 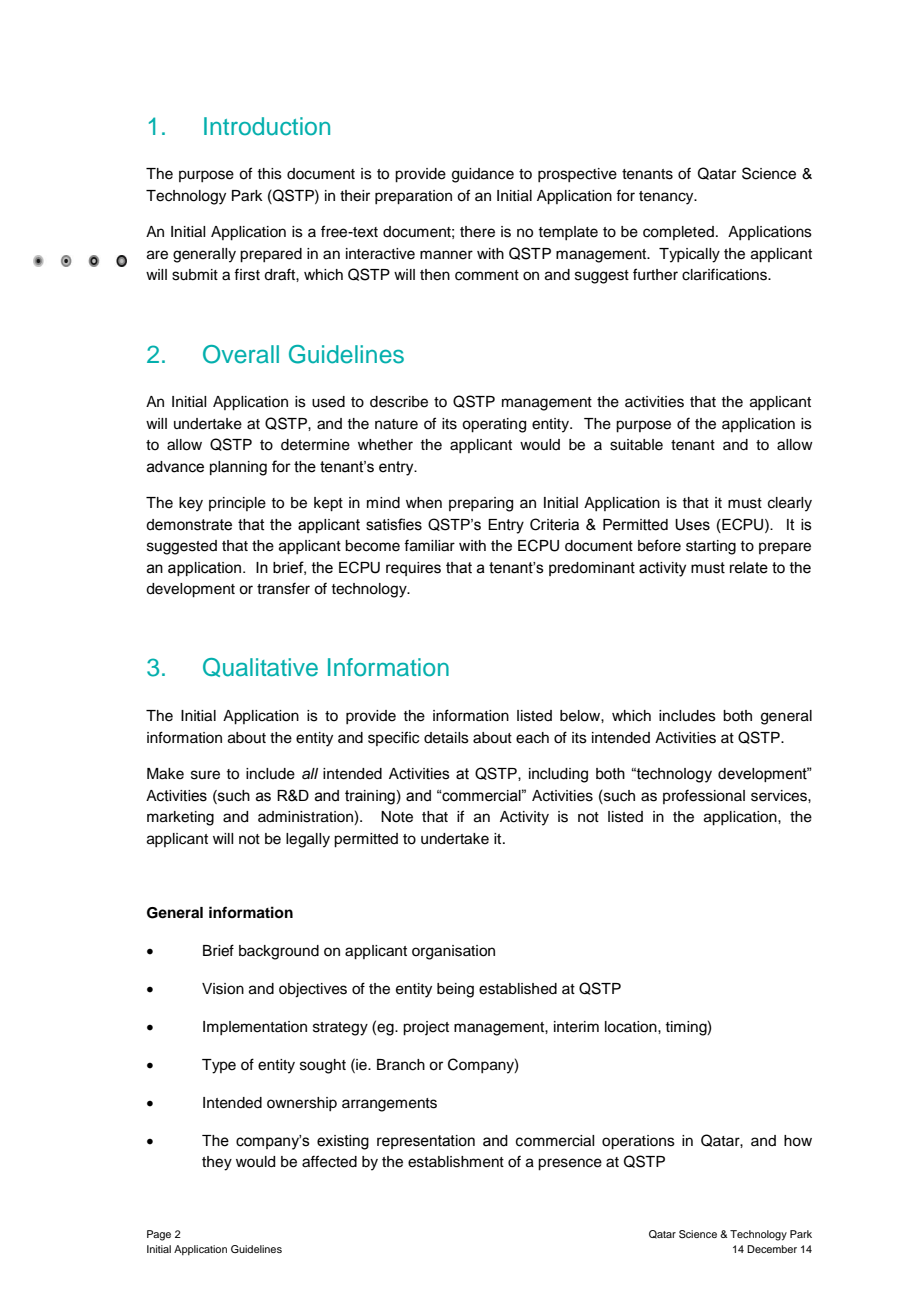 I want to click on location, so click(x=632, y=1027).
